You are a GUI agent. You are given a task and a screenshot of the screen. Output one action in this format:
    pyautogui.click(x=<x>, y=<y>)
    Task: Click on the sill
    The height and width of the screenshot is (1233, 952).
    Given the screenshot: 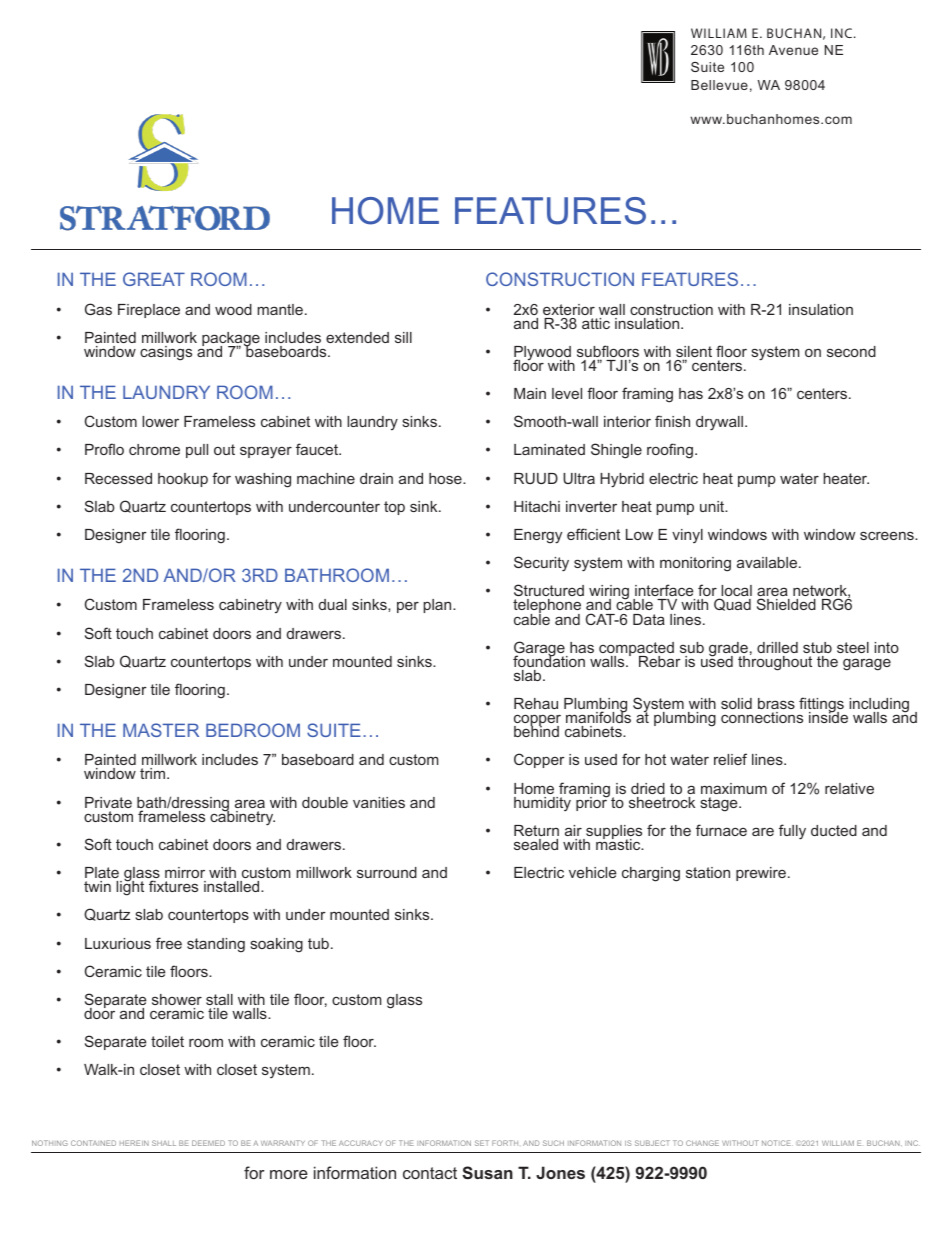 What is the action you would take?
    pyautogui.click(x=403, y=337)
